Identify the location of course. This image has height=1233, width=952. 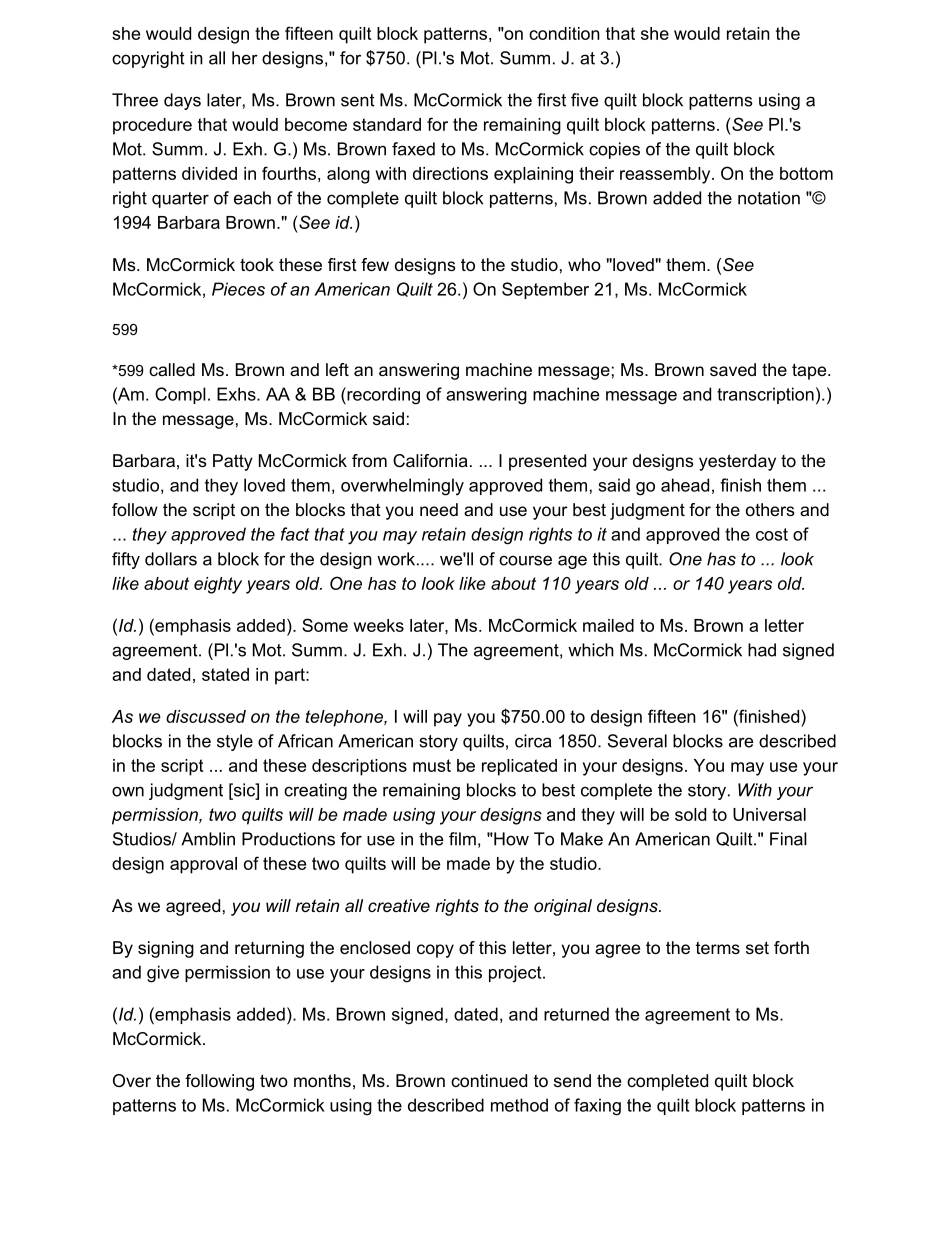
(525, 560).
